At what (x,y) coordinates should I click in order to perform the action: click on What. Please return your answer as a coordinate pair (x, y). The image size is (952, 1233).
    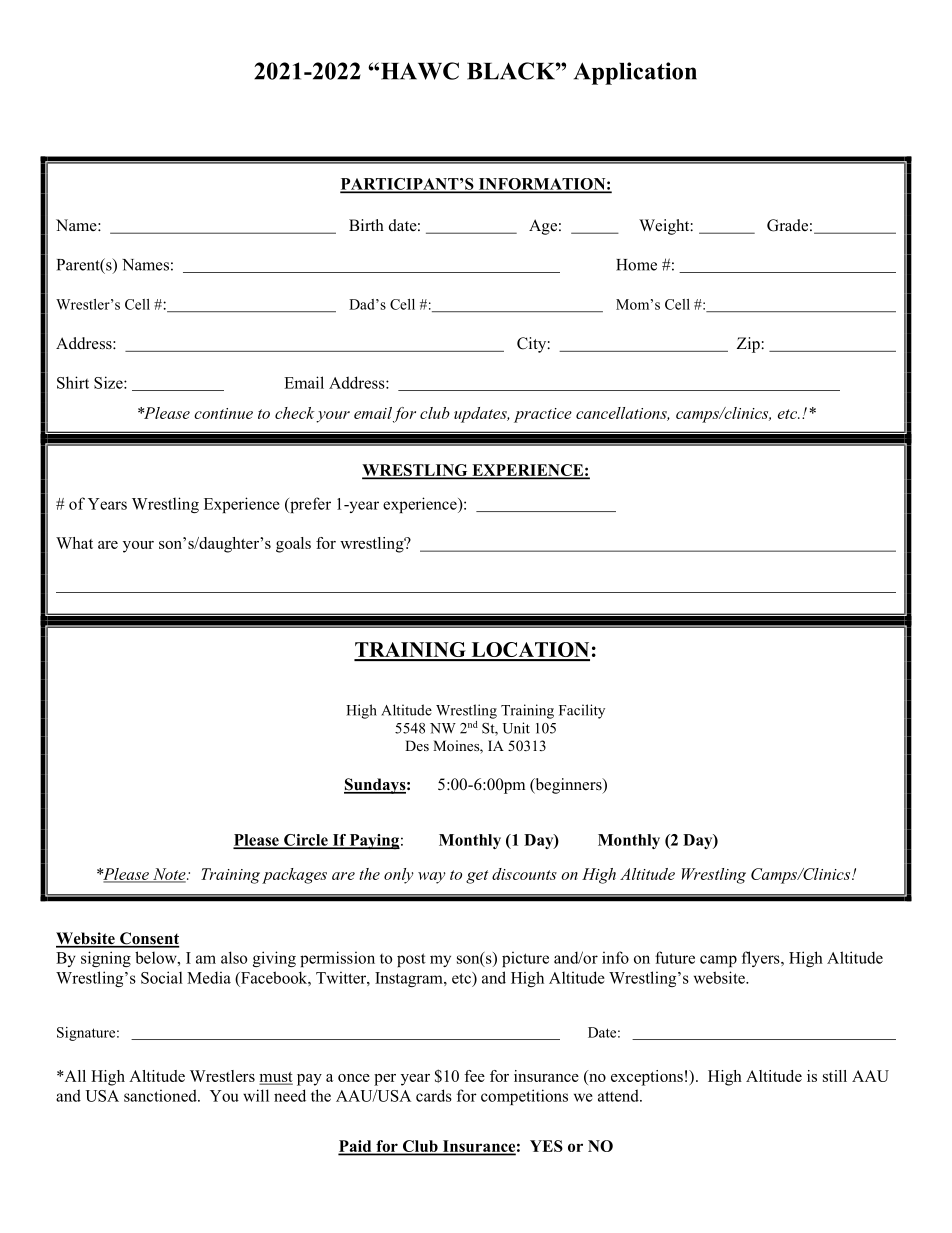
    Looking at the image, I should click on (74, 543).
